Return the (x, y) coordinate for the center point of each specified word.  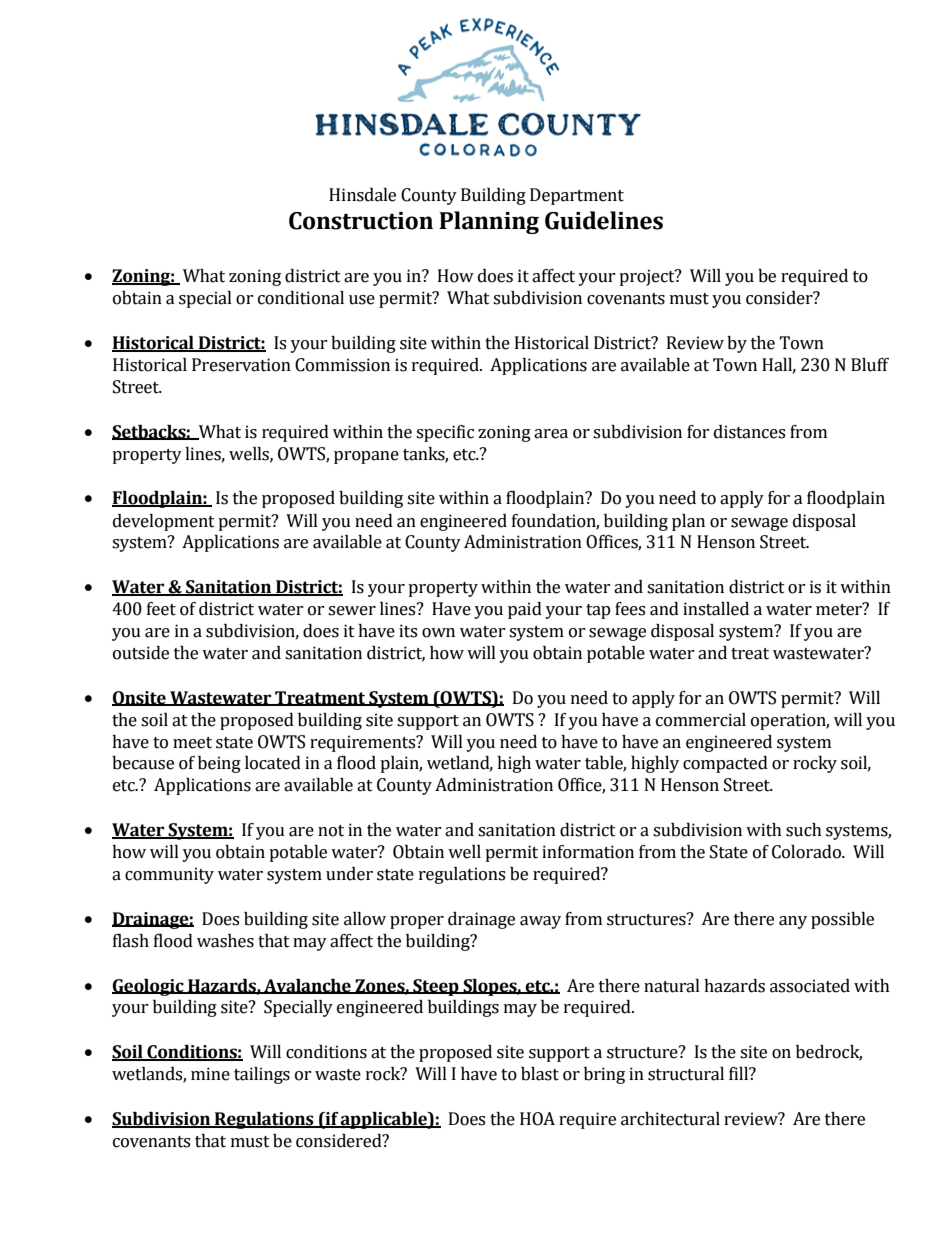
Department (577, 196)
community (169, 875)
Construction (361, 221)
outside (141, 653)
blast (540, 1074)
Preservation (241, 365)
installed (716, 609)
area (551, 434)
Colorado (807, 852)
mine (210, 1074)
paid (525, 610)
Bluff (870, 365)
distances (749, 432)
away (540, 922)
